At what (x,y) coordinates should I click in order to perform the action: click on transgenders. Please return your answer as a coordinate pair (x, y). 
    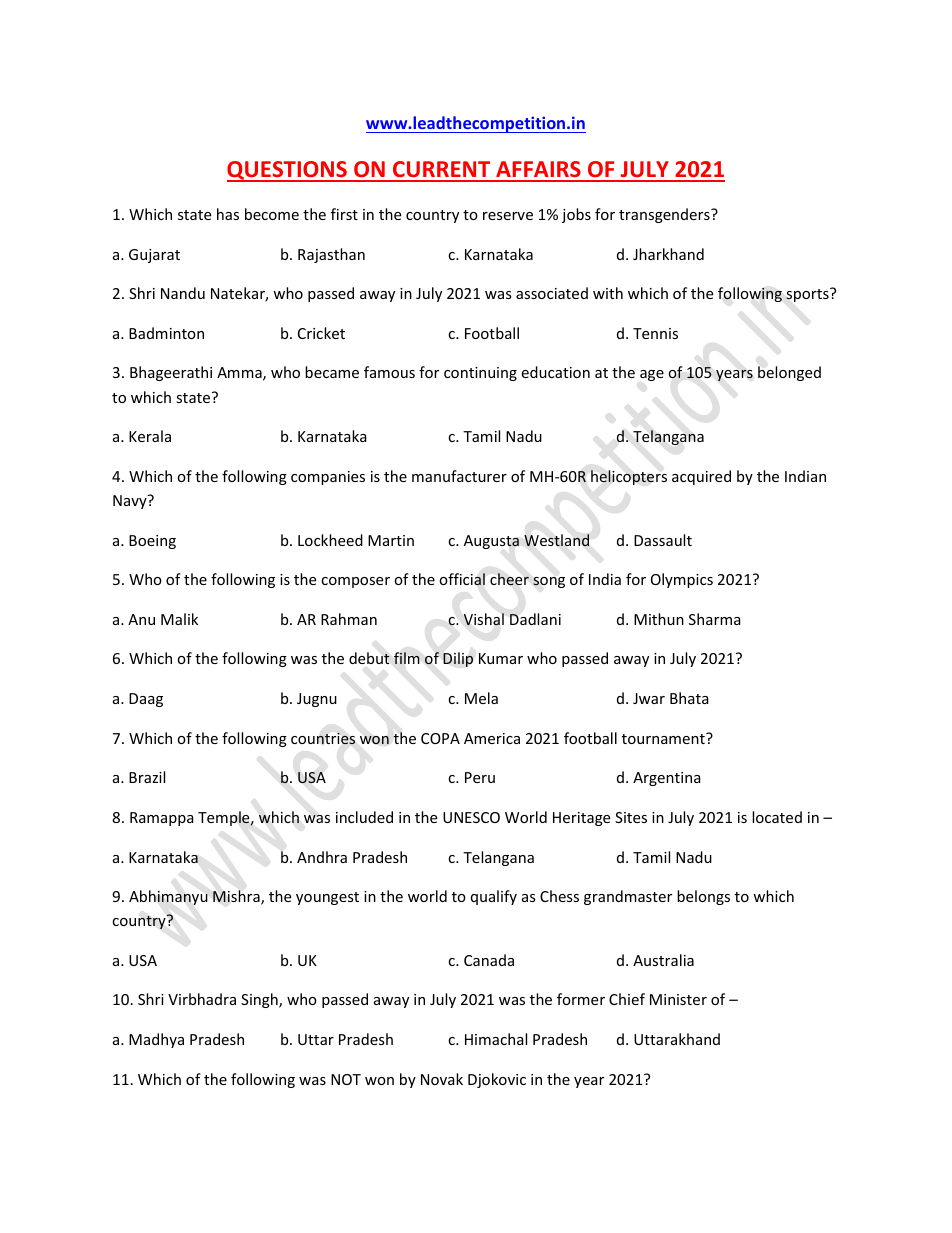
    Looking at the image, I should click on (665, 215).
